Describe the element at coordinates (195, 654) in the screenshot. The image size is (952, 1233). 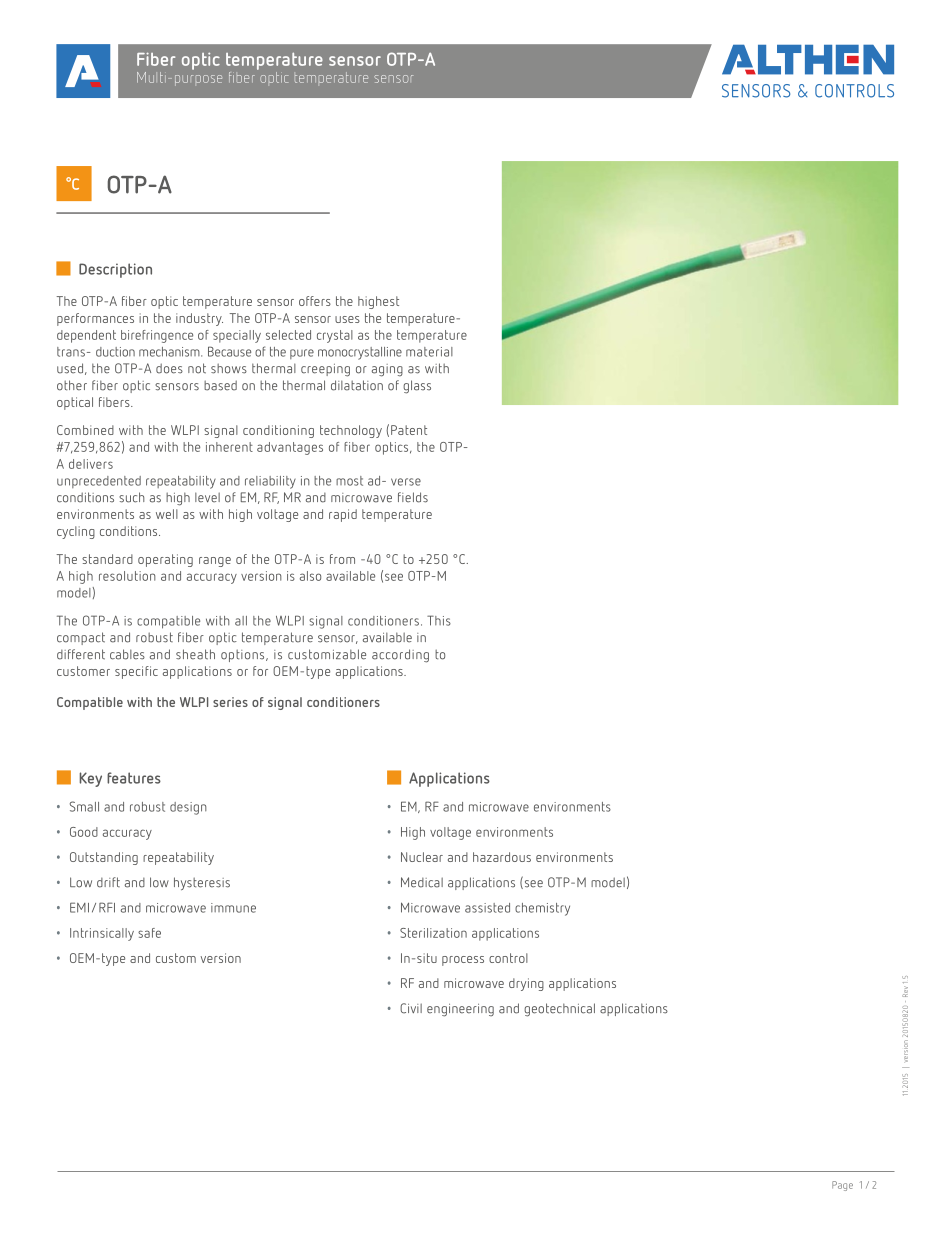
I see `sheath` at that location.
